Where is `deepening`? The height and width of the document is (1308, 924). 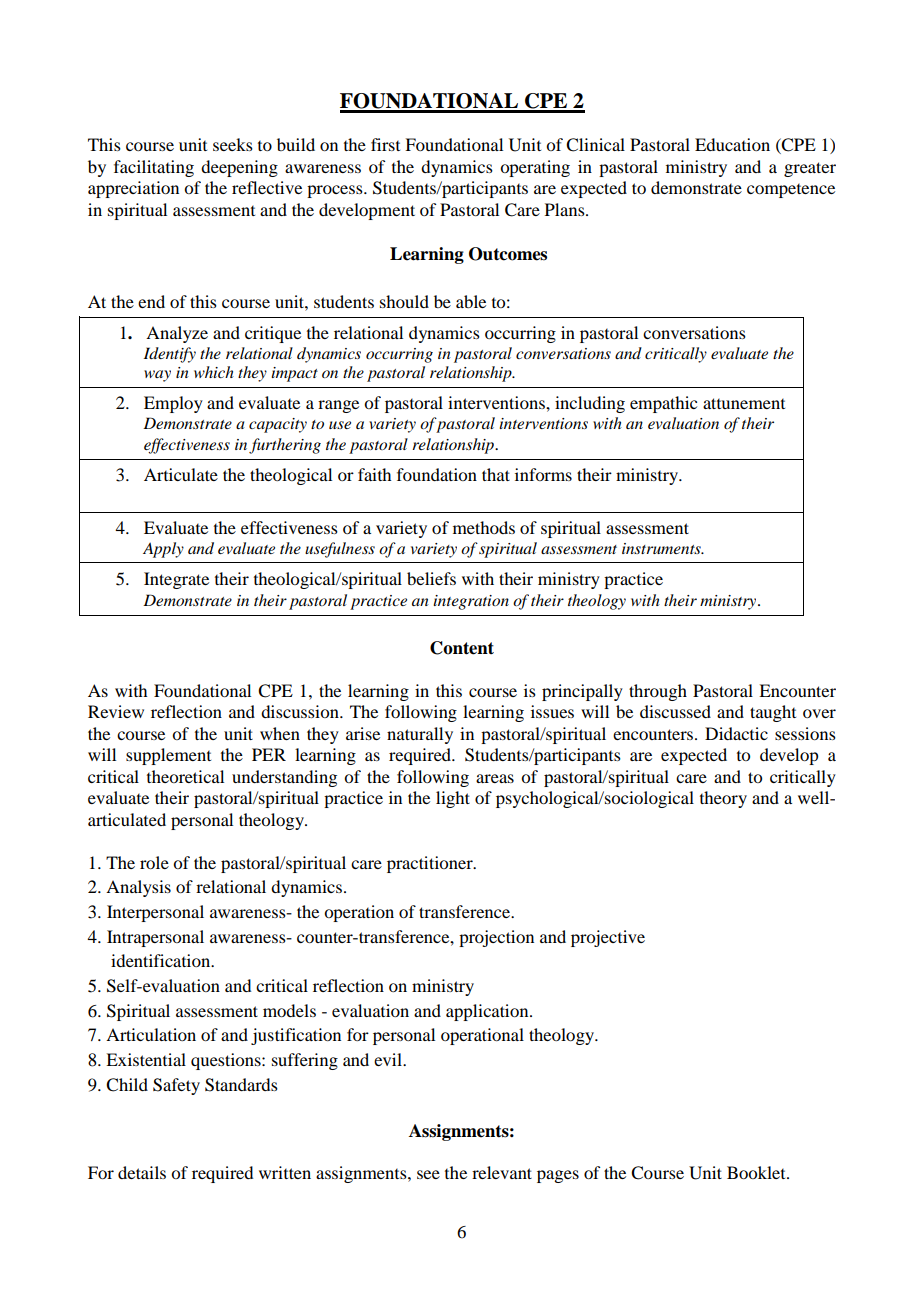
deepening is located at coordinates (239, 168).
